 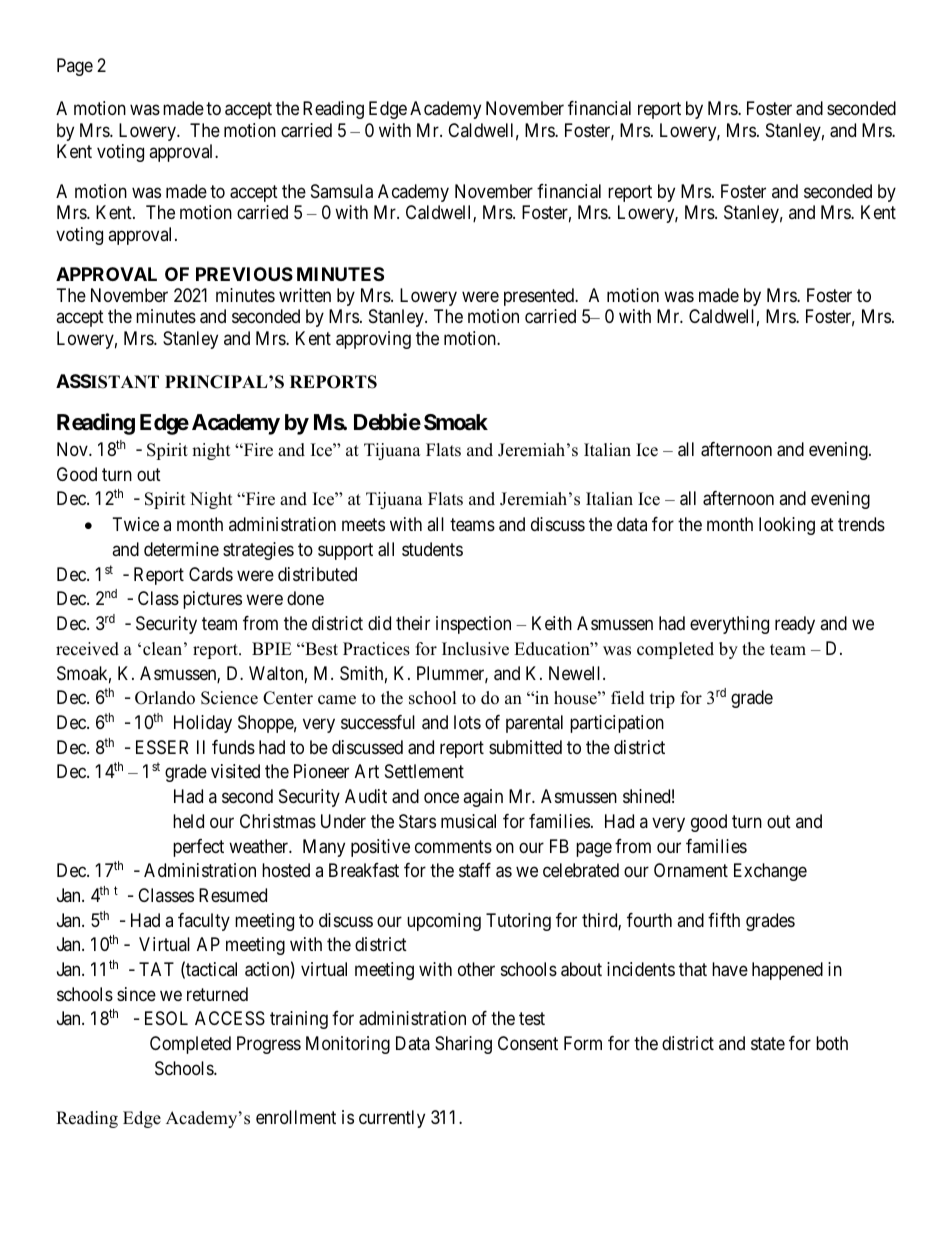 I want to click on Resumed, so click(x=233, y=895).
